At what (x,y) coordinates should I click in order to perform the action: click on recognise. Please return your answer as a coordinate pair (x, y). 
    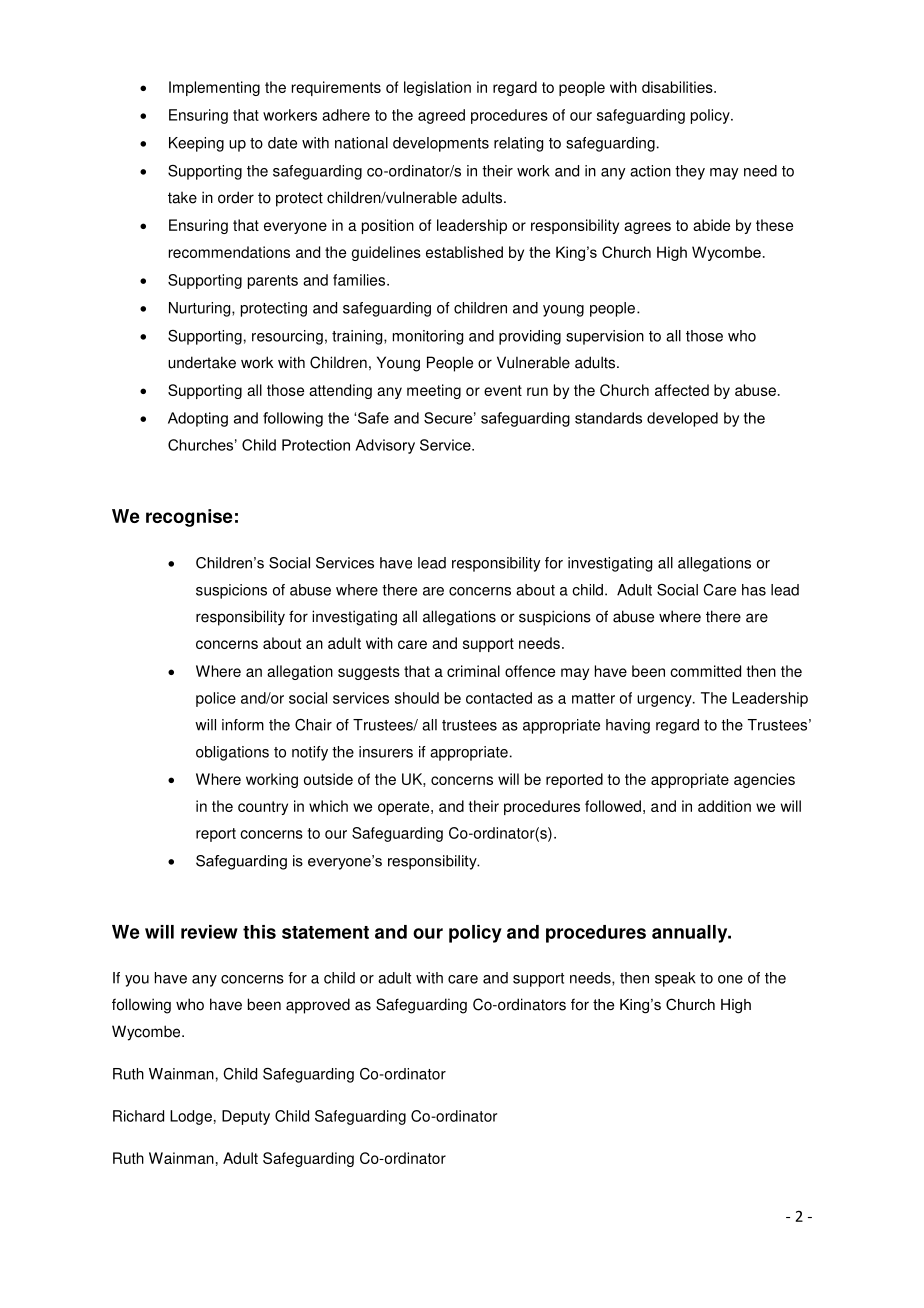
    Looking at the image, I should click on (189, 518).
